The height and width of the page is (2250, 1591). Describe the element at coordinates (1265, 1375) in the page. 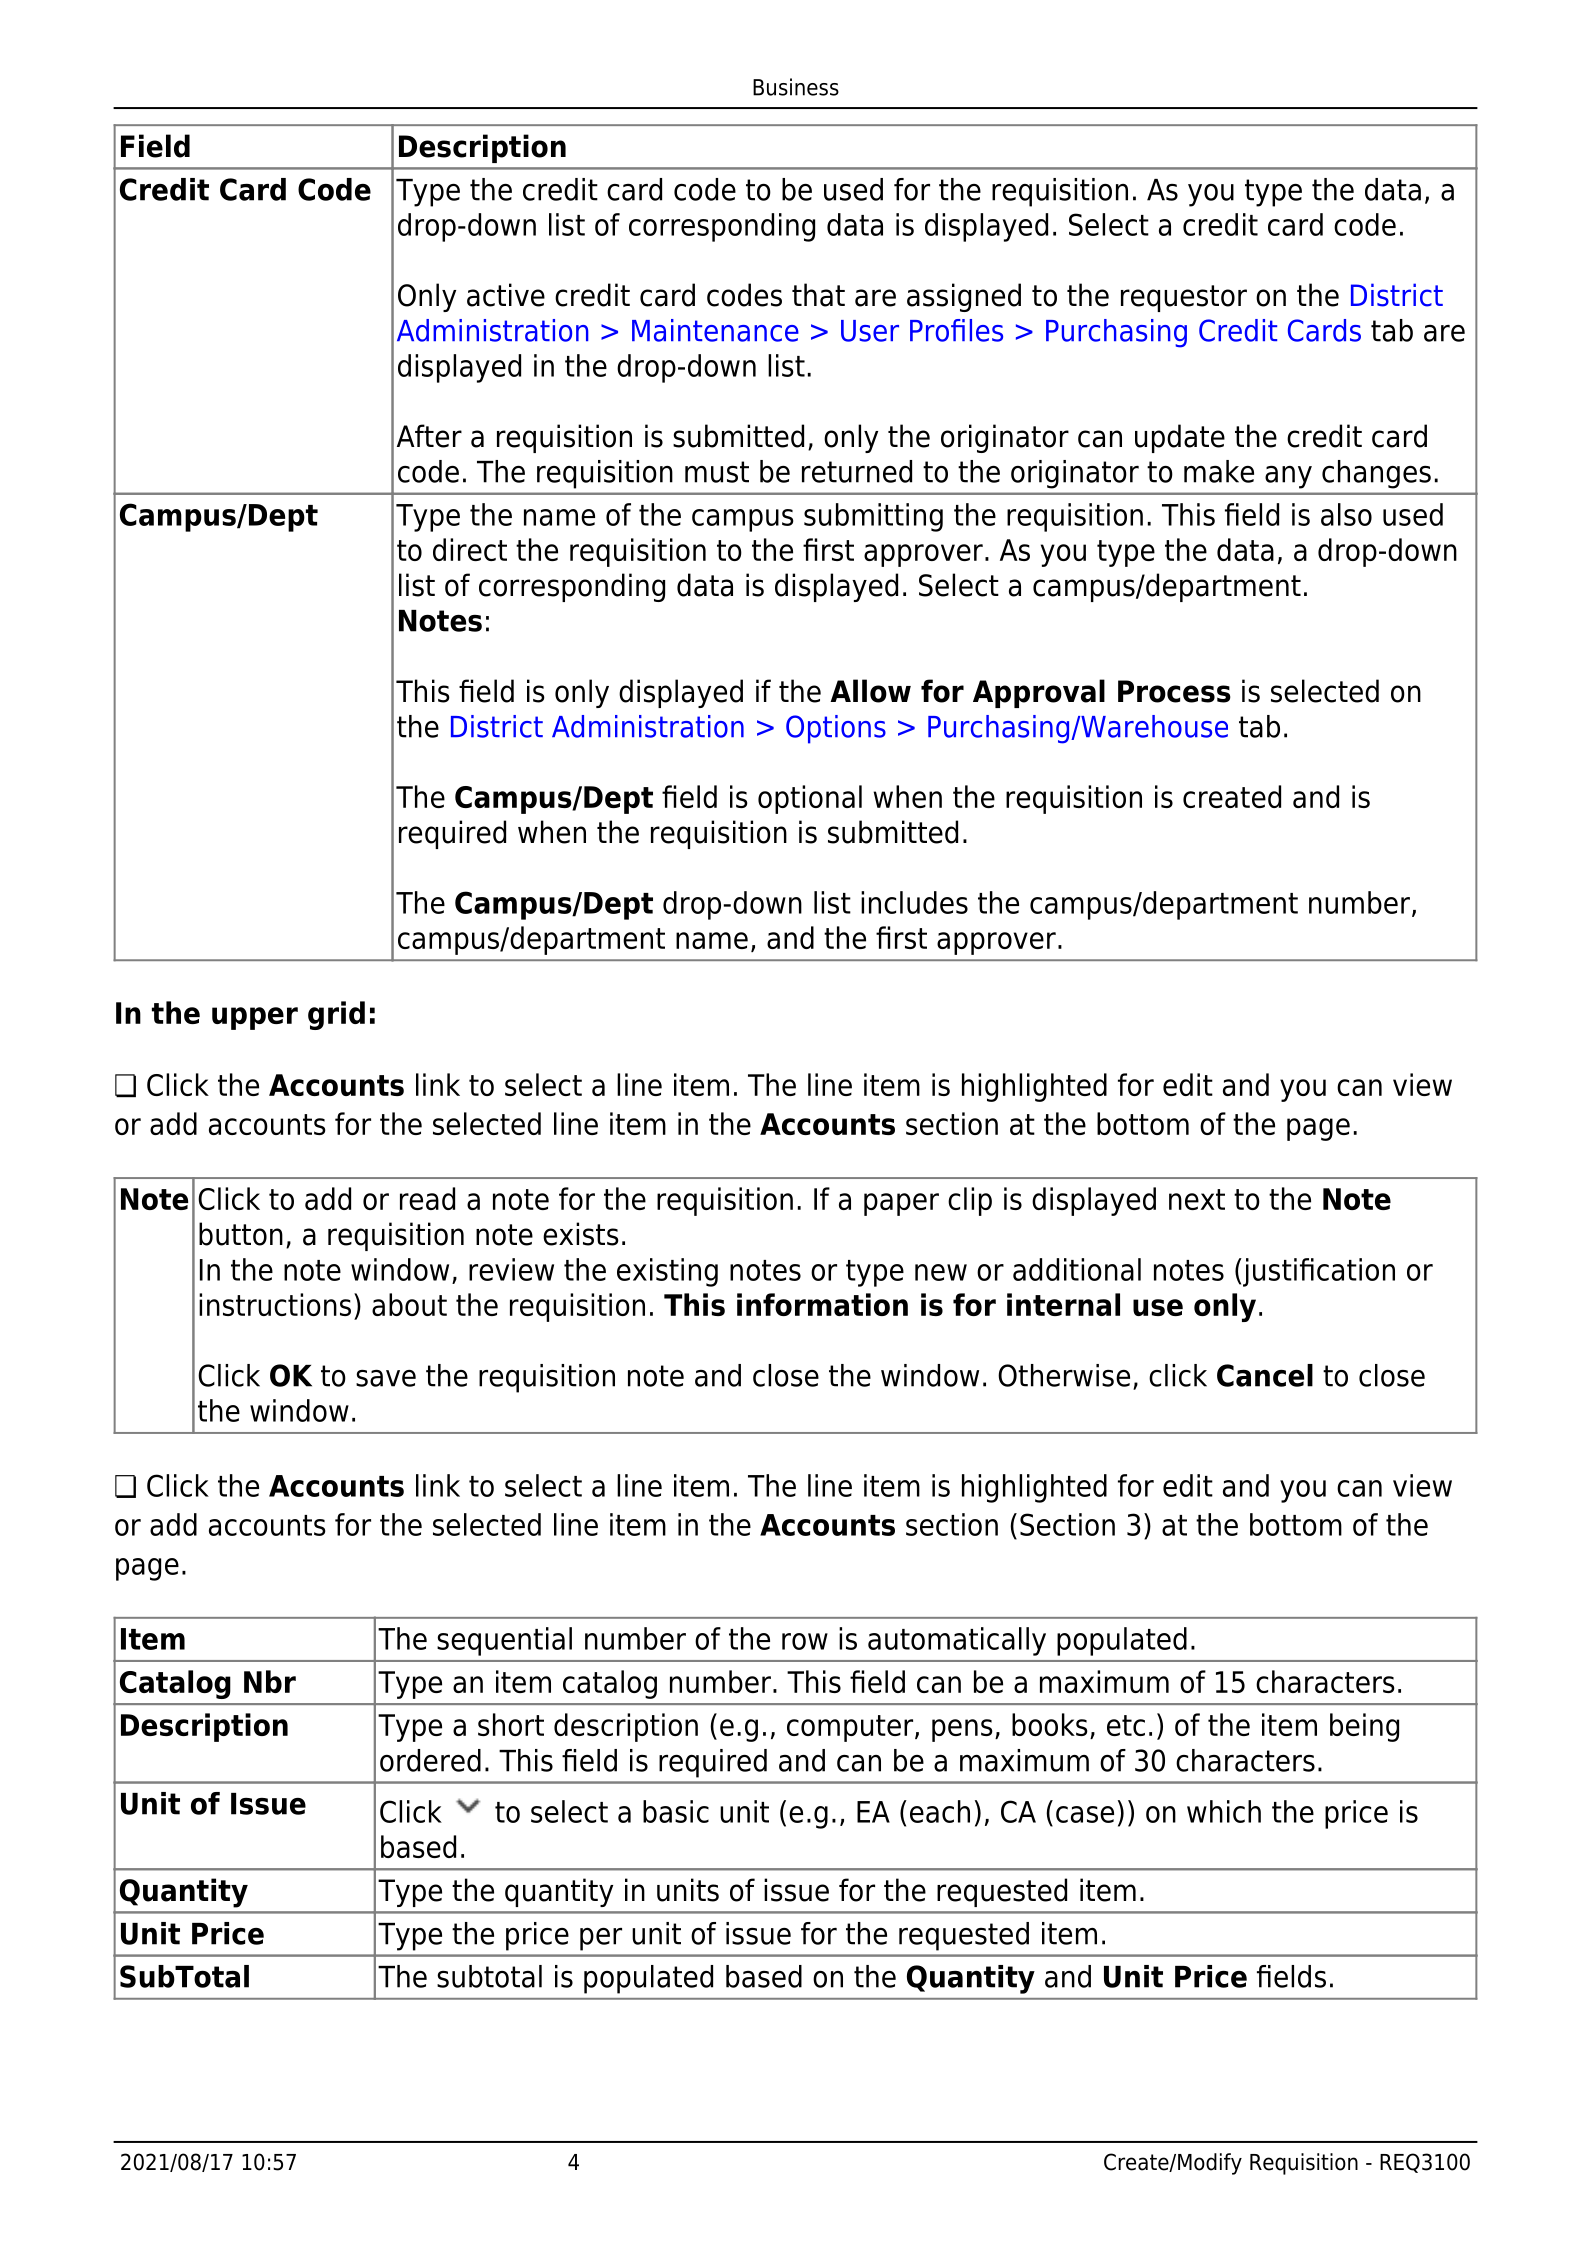

I see `Cancel` at that location.
